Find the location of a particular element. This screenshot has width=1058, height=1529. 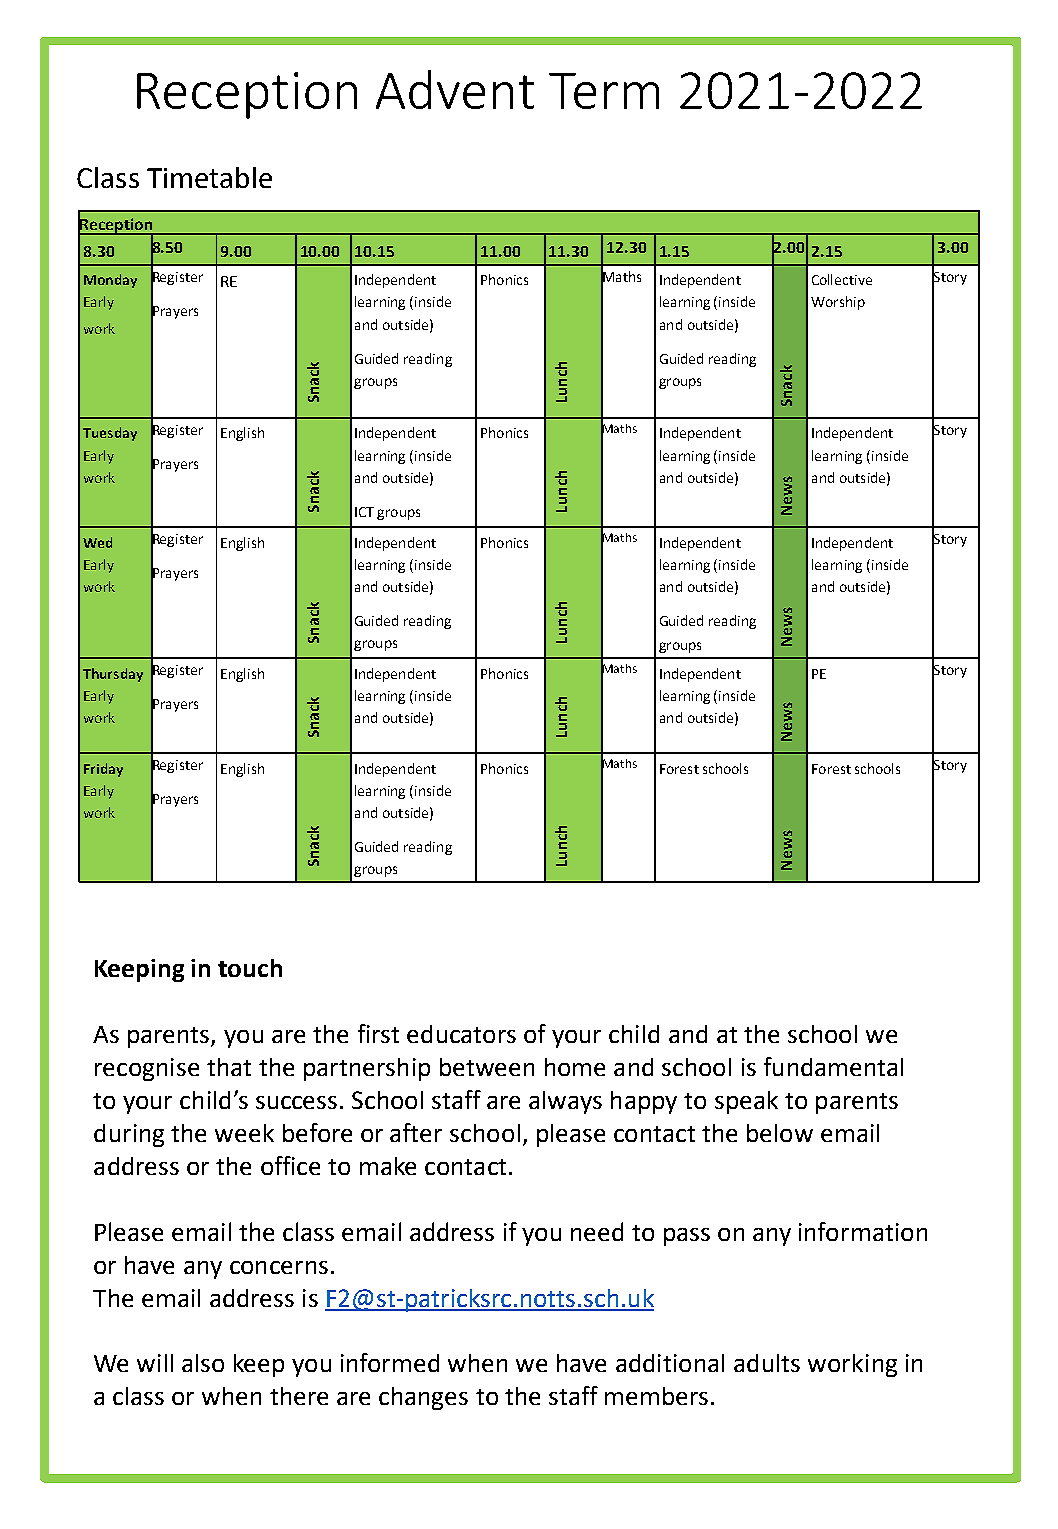

also is located at coordinates (203, 1363).
